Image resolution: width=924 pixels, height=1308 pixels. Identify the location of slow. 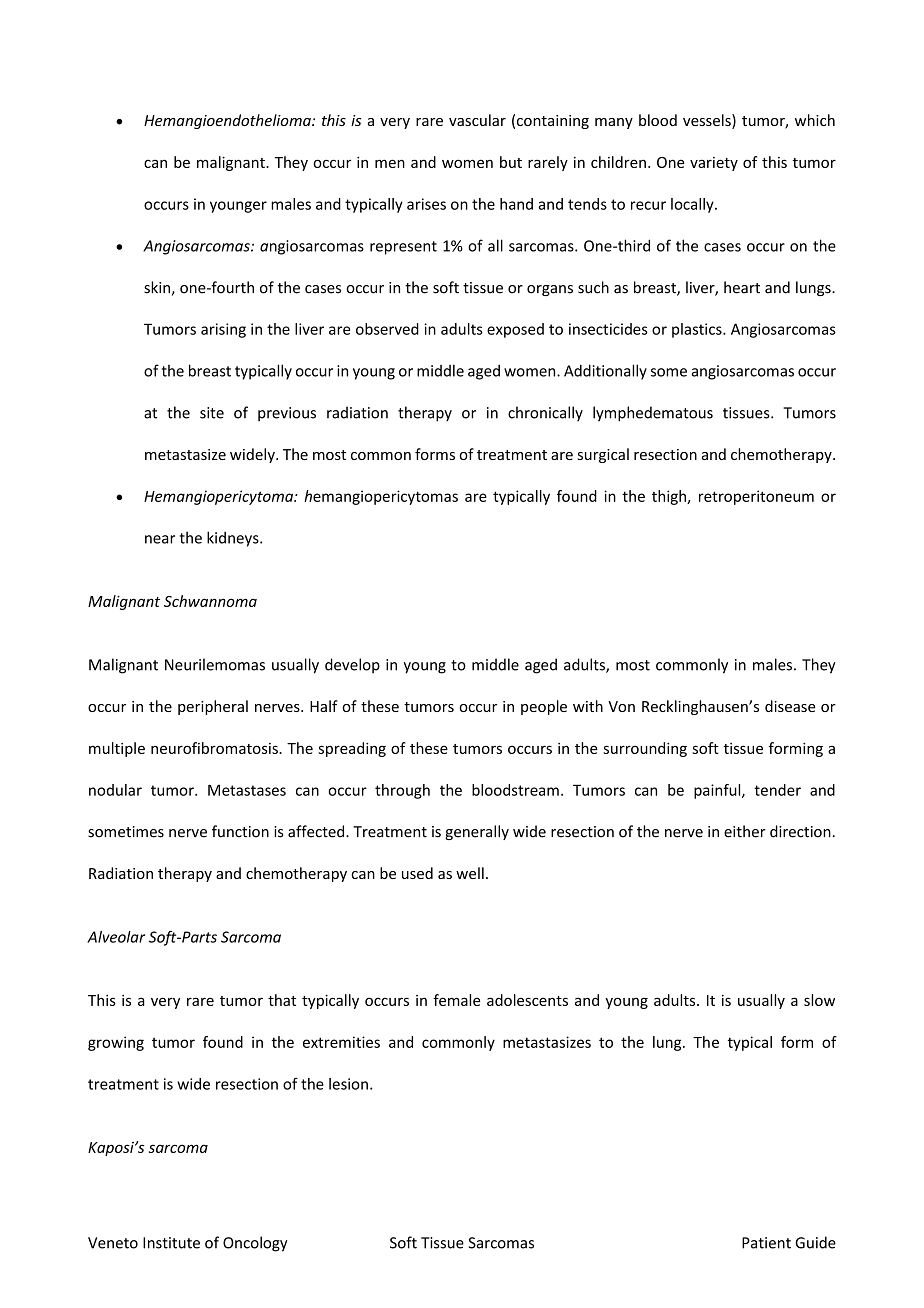
(819, 1000).
